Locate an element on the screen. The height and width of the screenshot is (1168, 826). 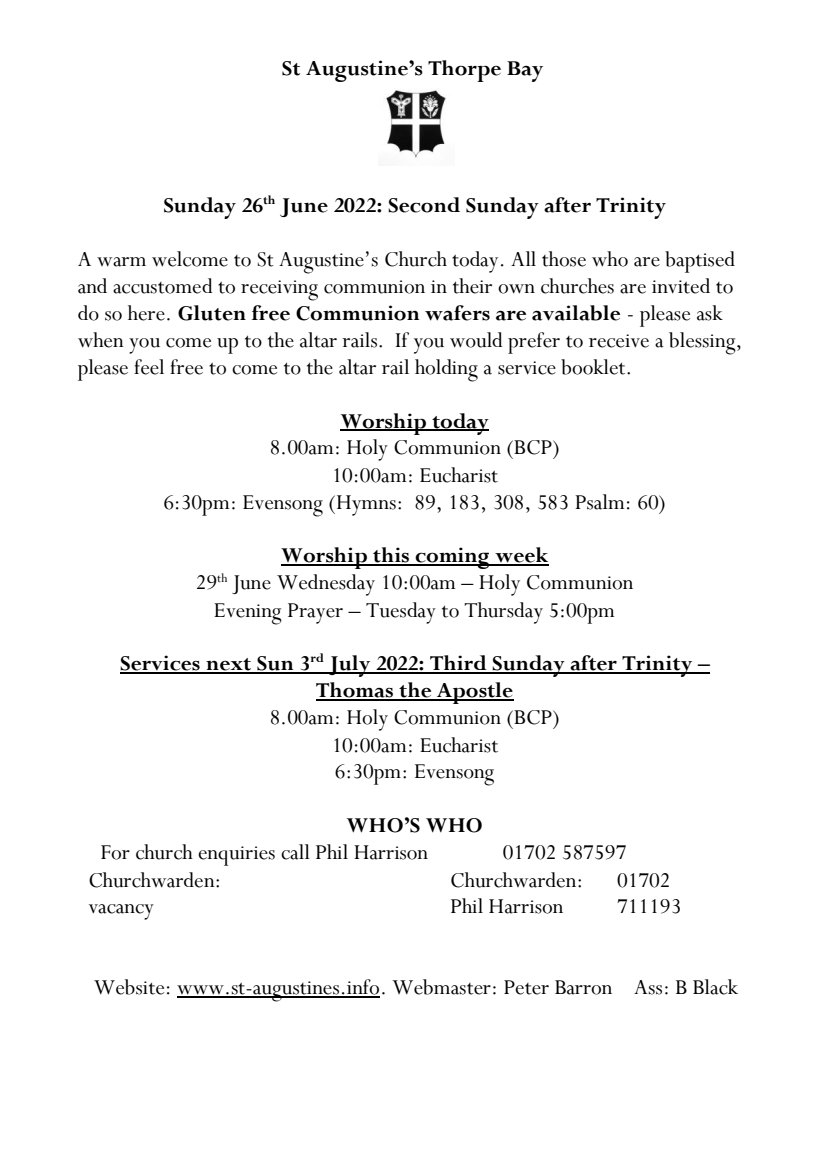
Website is located at coordinates (129, 987).
